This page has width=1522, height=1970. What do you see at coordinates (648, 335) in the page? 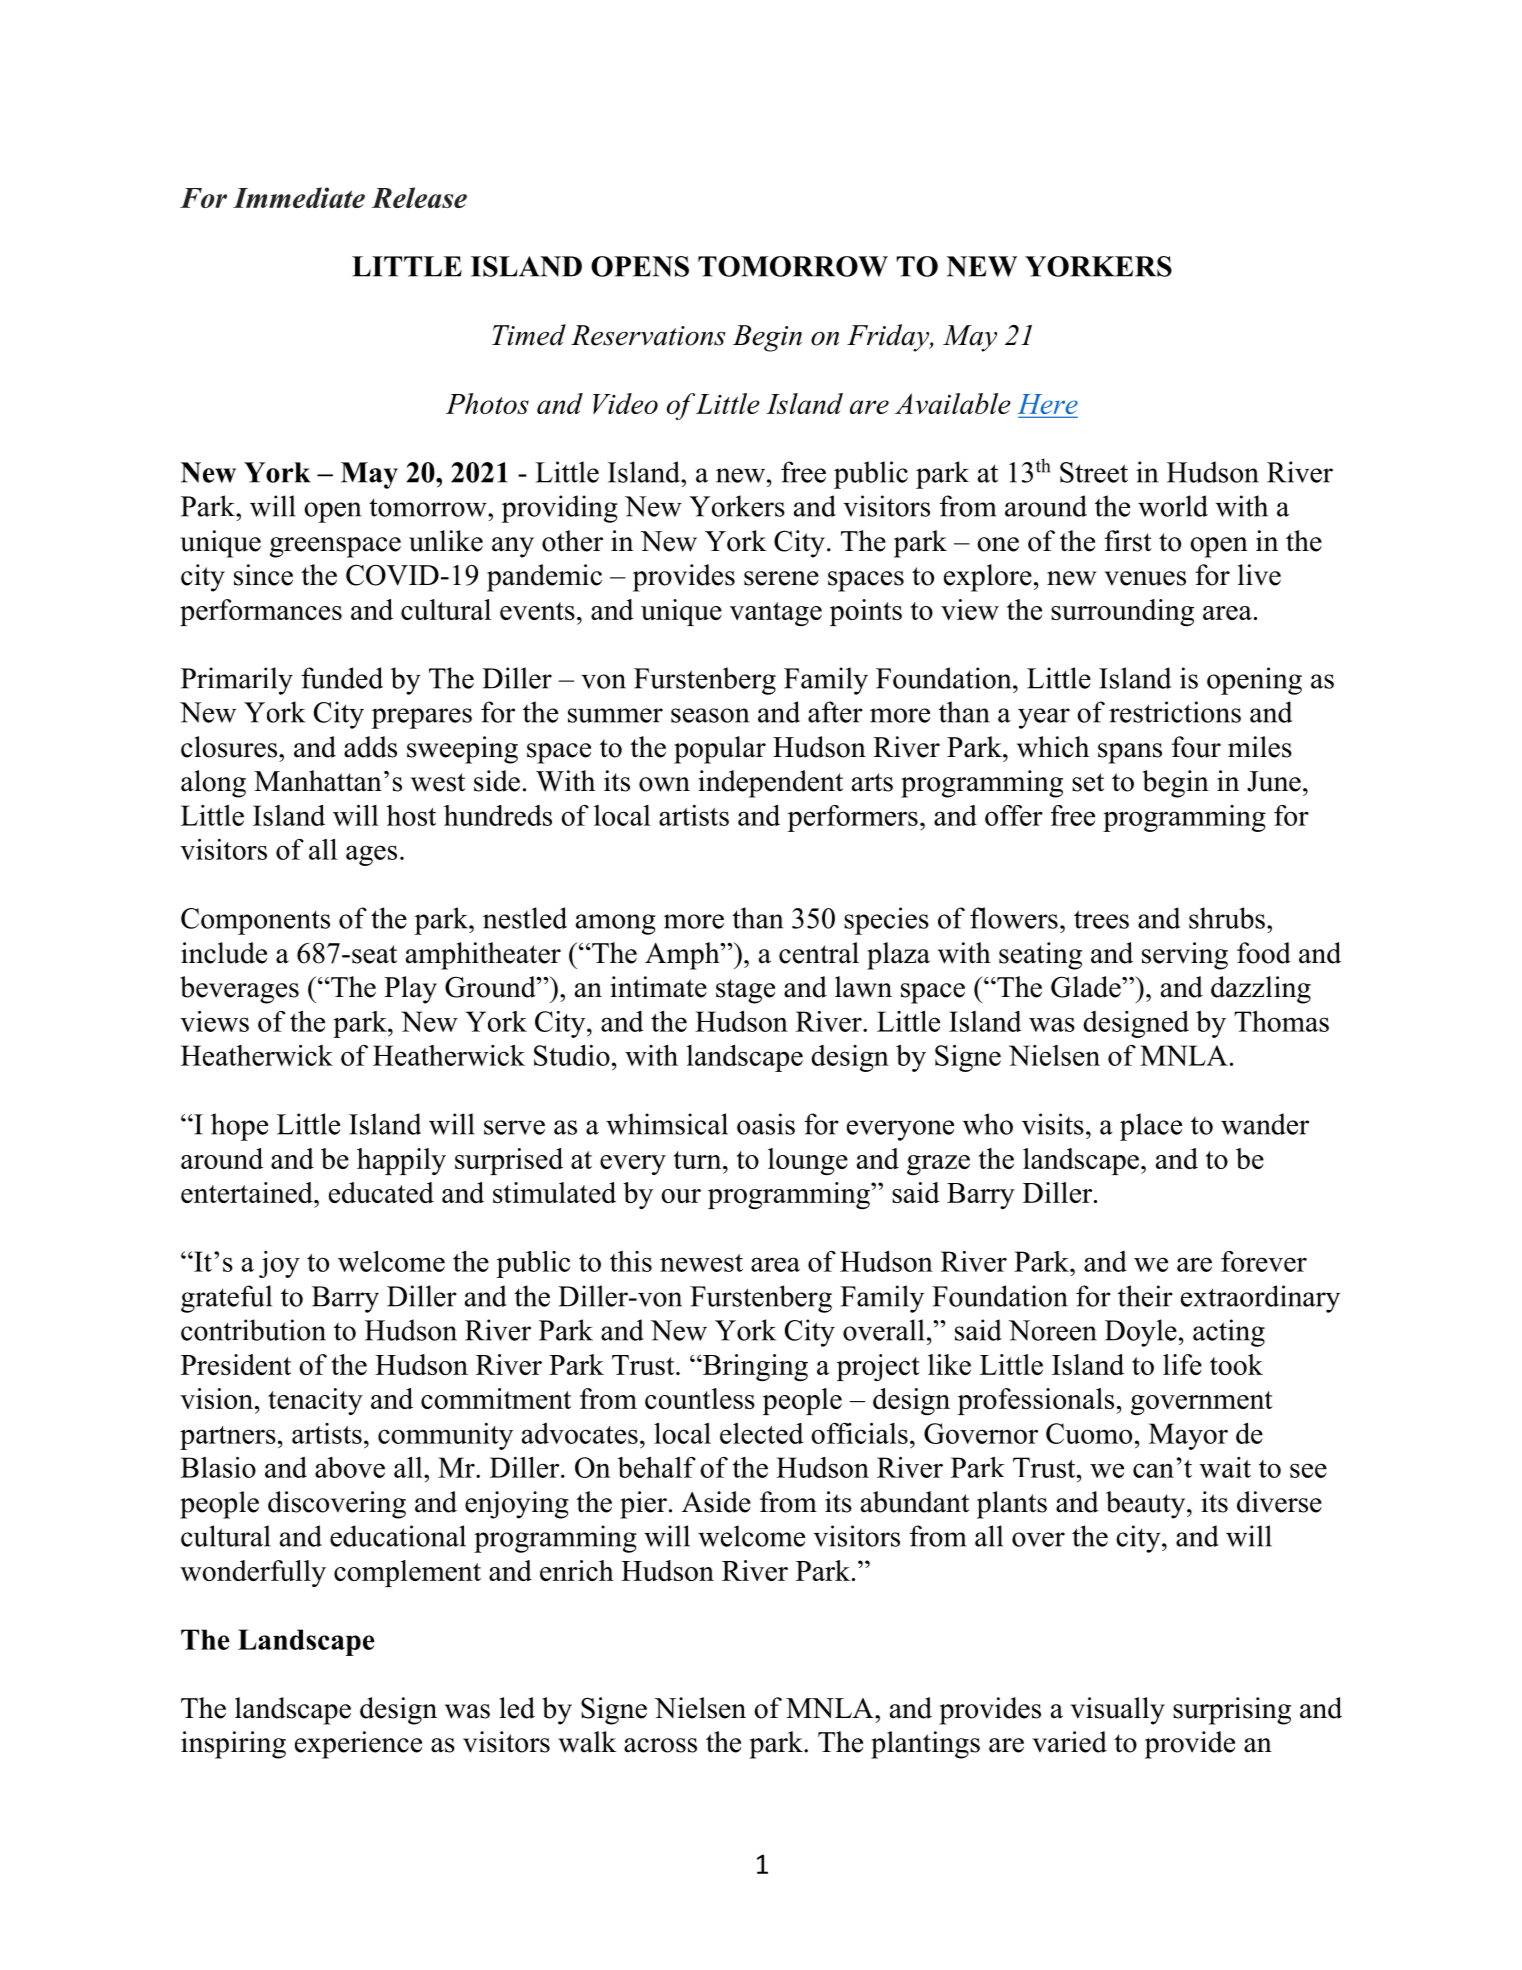
I see `Reservations` at bounding box center [648, 335].
